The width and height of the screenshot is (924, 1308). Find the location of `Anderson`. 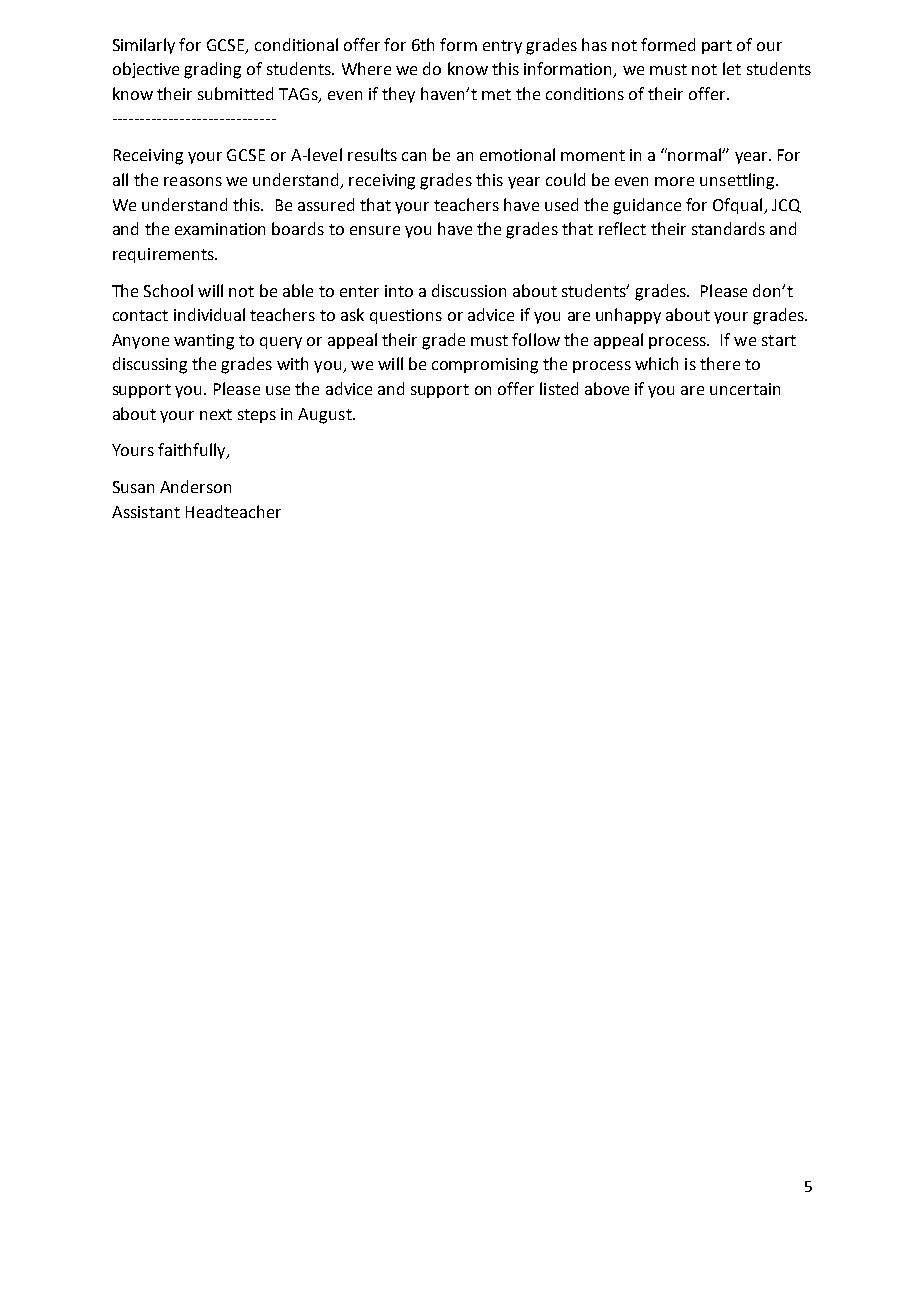

Anderson is located at coordinates (195, 486).
